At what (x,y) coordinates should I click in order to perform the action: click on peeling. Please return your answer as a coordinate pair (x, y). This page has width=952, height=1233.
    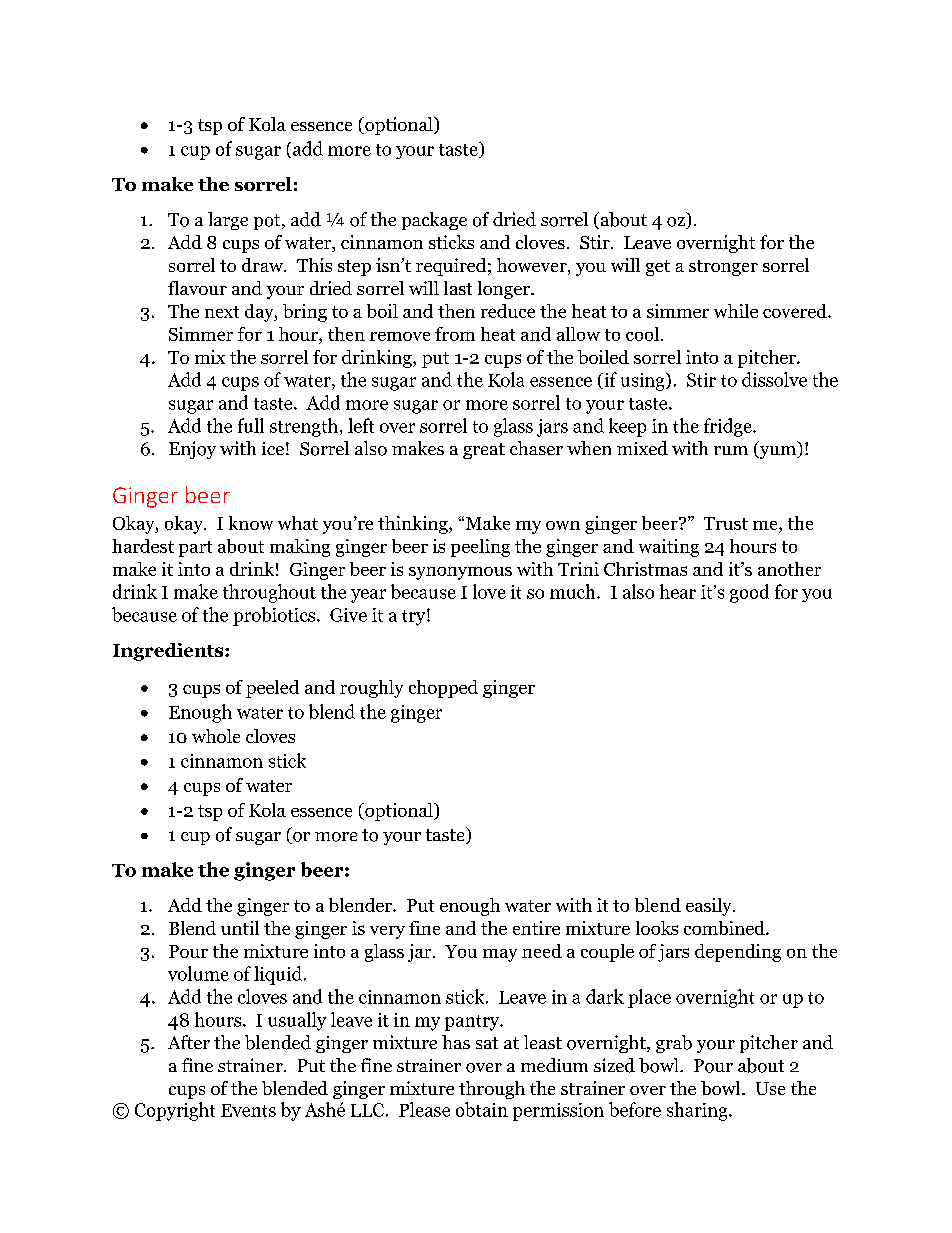
    Looking at the image, I should click on (480, 548).
